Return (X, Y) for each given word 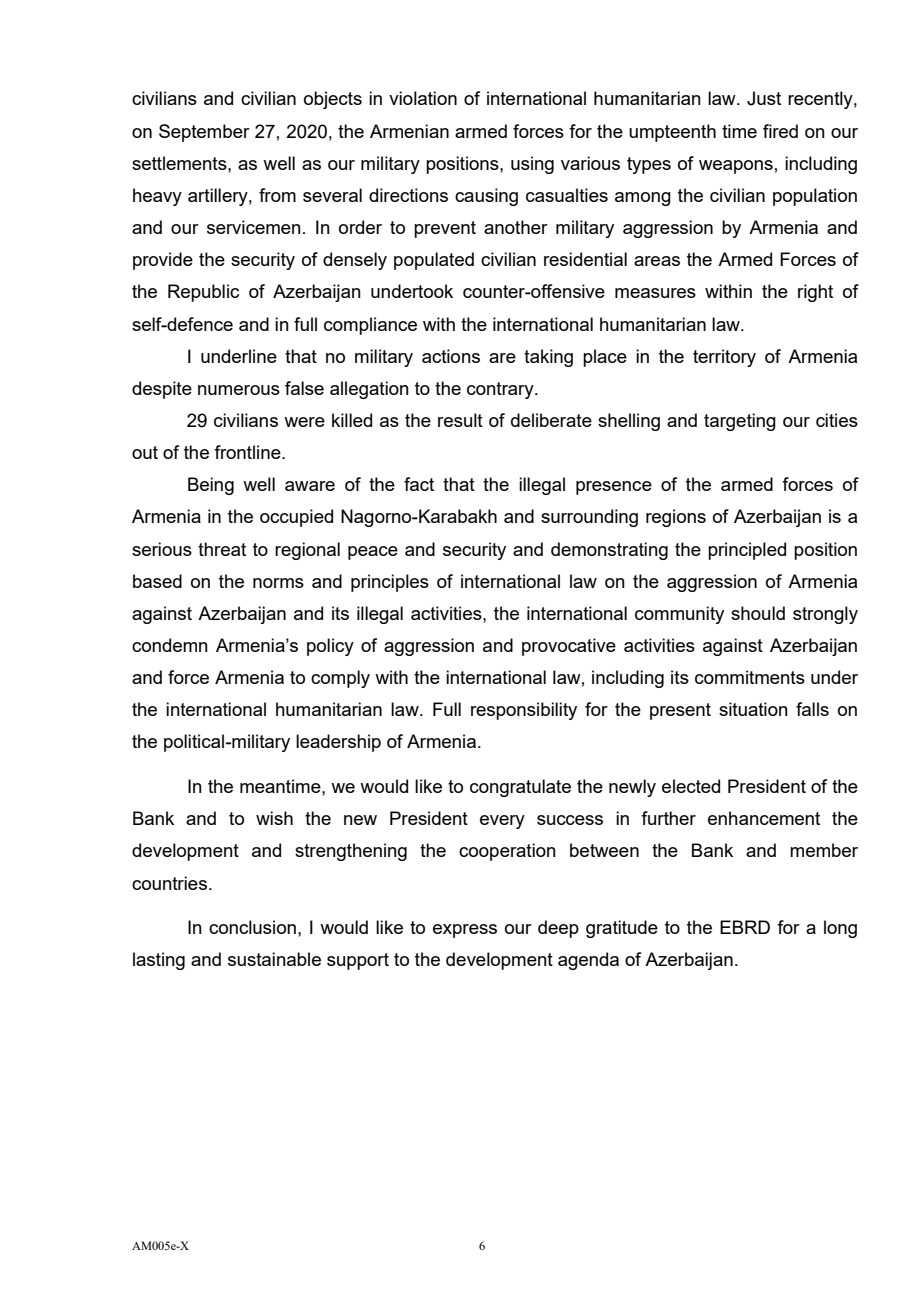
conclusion (252, 927)
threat (222, 549)
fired (780, 131)
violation (423, 98)
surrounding (589, 518)
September (204, 133)
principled (747, 551)
